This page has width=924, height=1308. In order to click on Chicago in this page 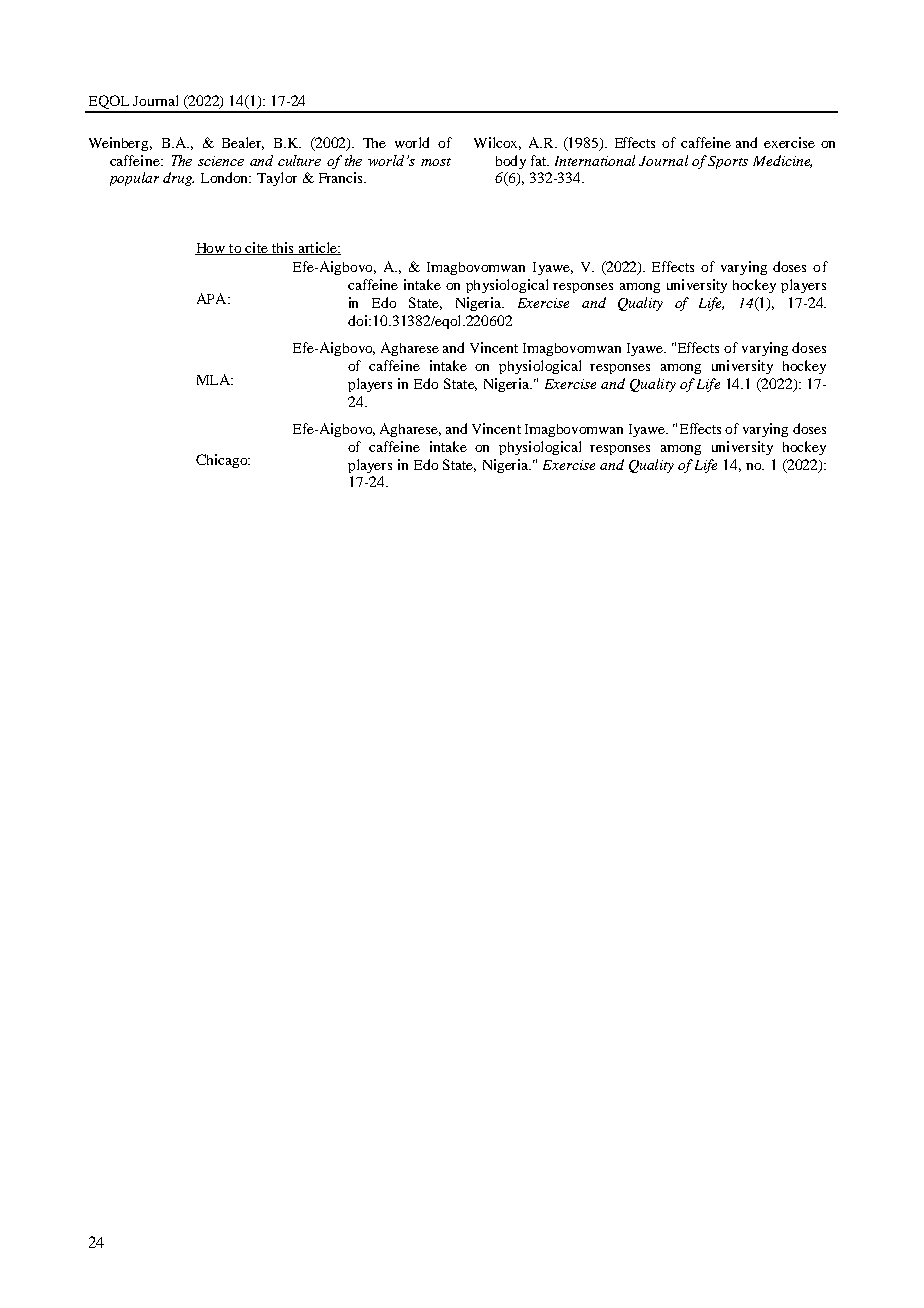, I will do `click(223, 461)`.
